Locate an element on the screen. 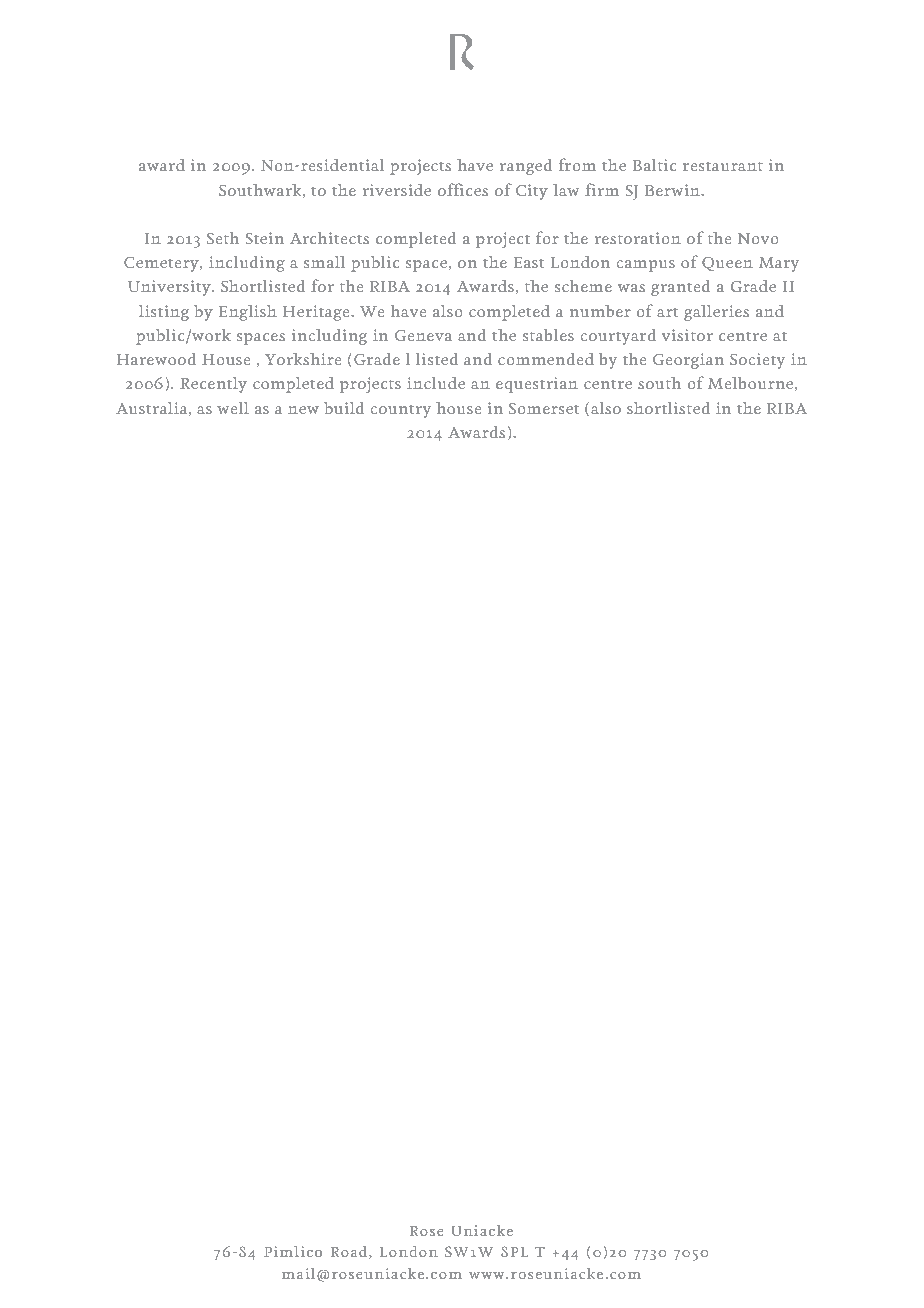 This screenshot has width=924, height=1308. build is located at coordinates (344, 408).
